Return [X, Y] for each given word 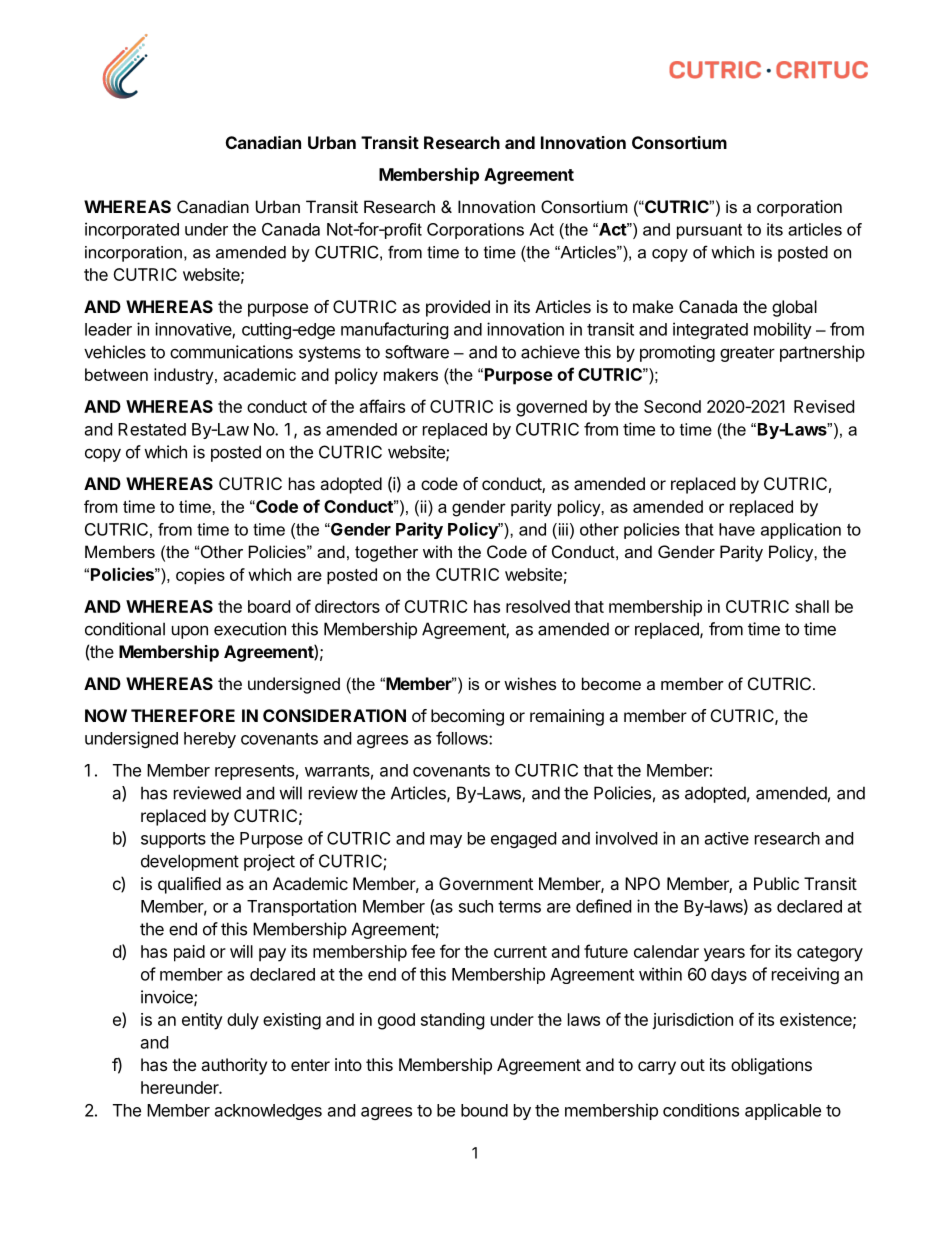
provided [458, 308]
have [737, 529]
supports [173, 840]
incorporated [132, 230]
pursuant [709, 231]
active [727, 838]
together [386, 553]
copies [200, 576]
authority [234, 1066]
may [446, 841]
